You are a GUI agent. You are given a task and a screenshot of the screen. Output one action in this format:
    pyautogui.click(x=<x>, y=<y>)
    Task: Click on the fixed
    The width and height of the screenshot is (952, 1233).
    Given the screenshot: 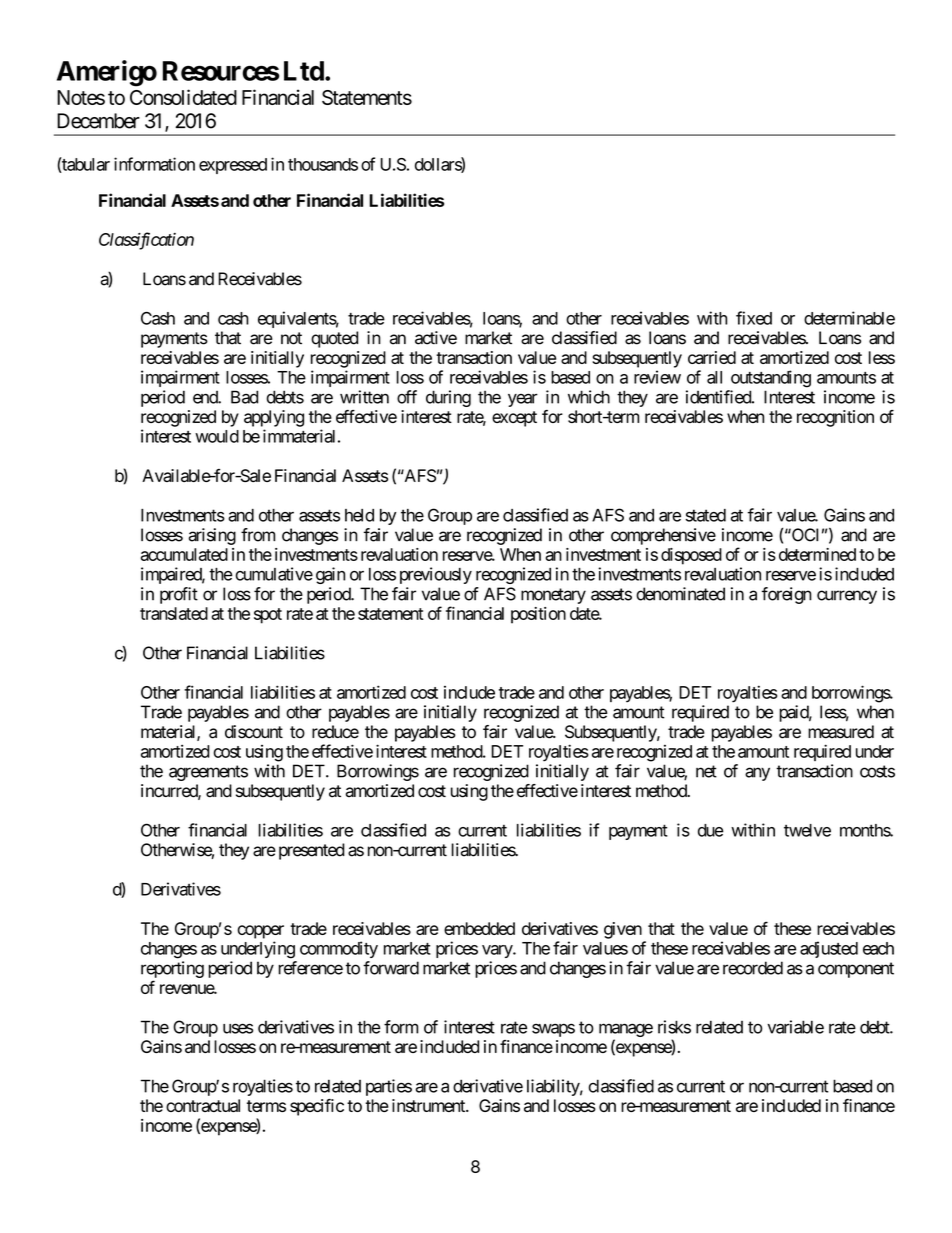 What is the action you would take?
    pyautogui.click(x=754, y=318)
